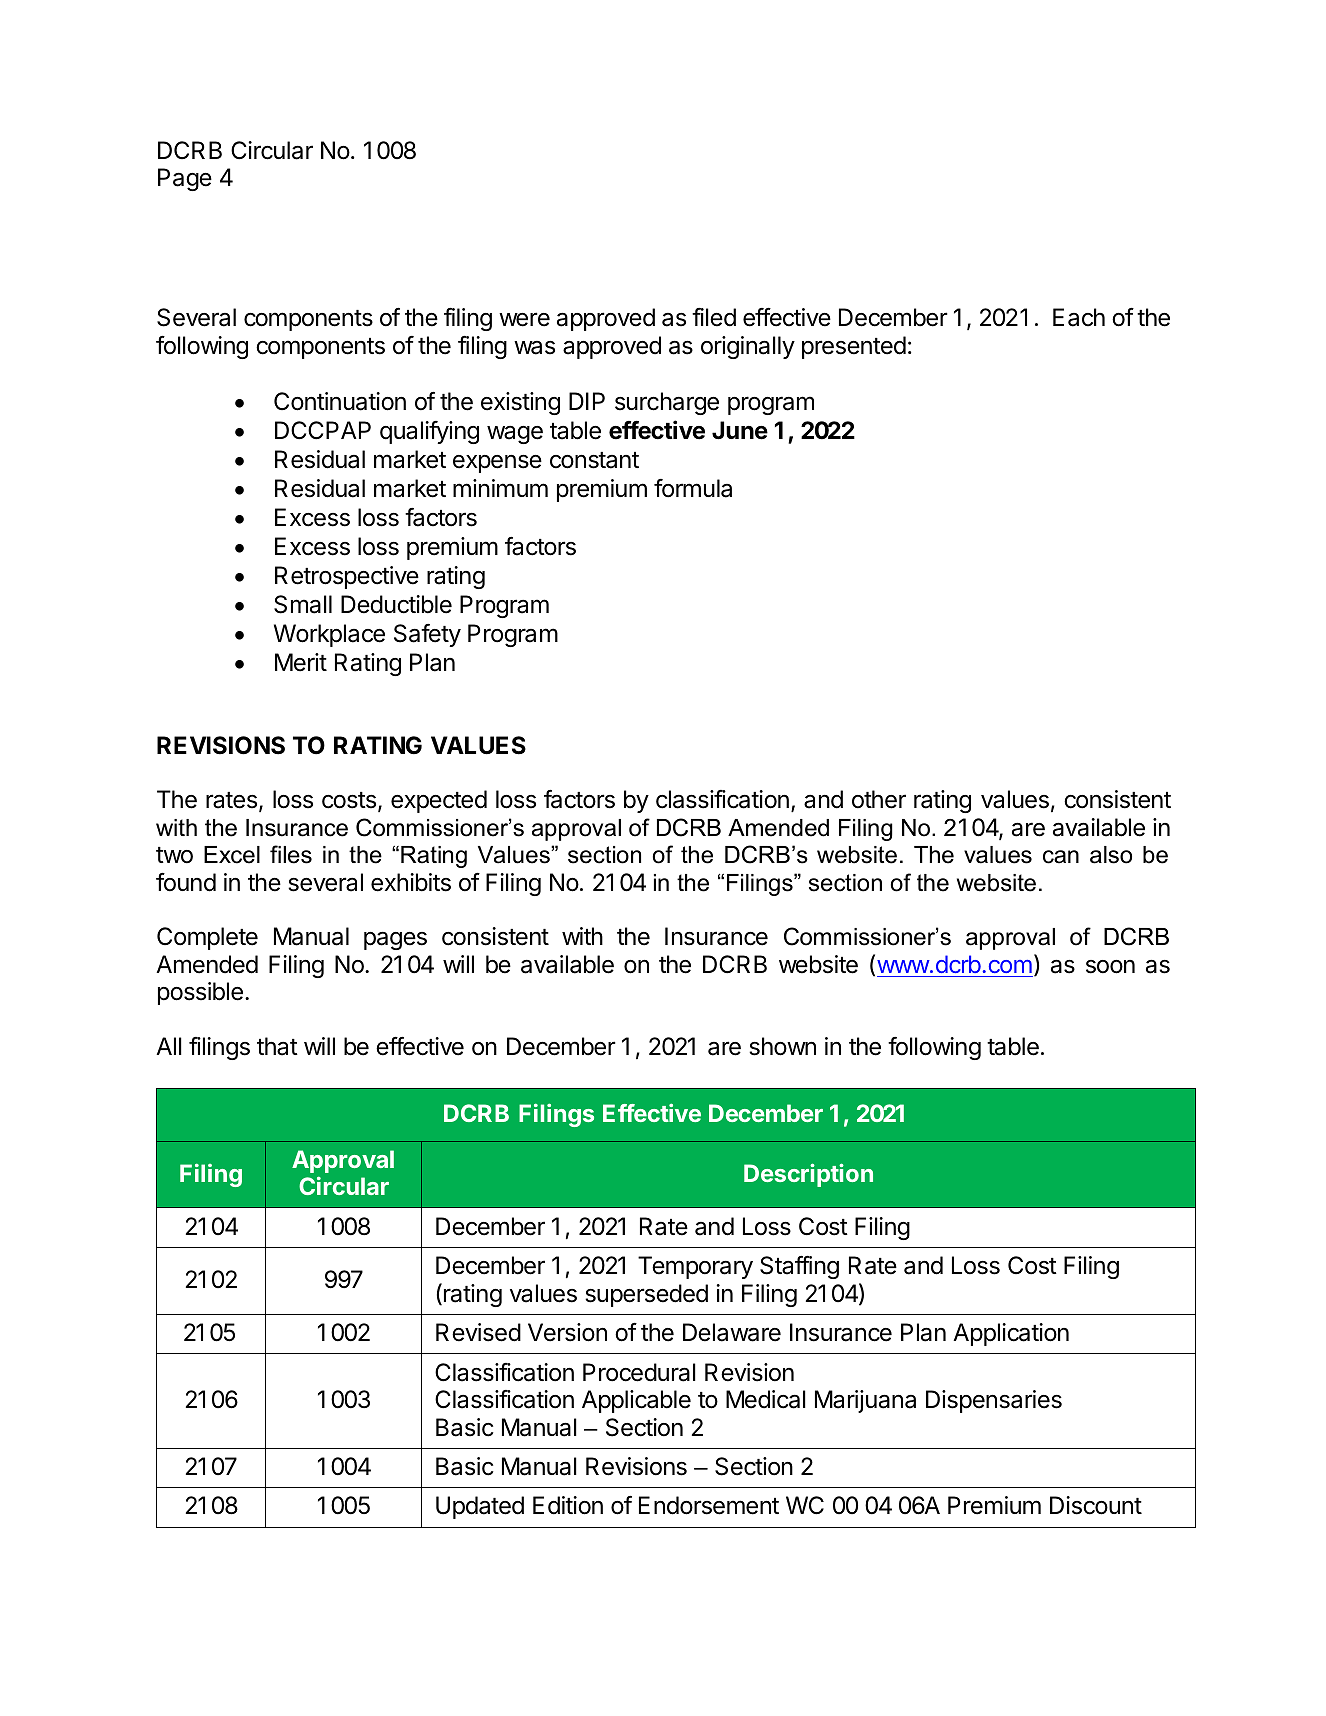 The width and height of the document is (1326, 1716). Describe the element at coordinates (709, 1505) in the document. I see `Endorsement` at that location.
